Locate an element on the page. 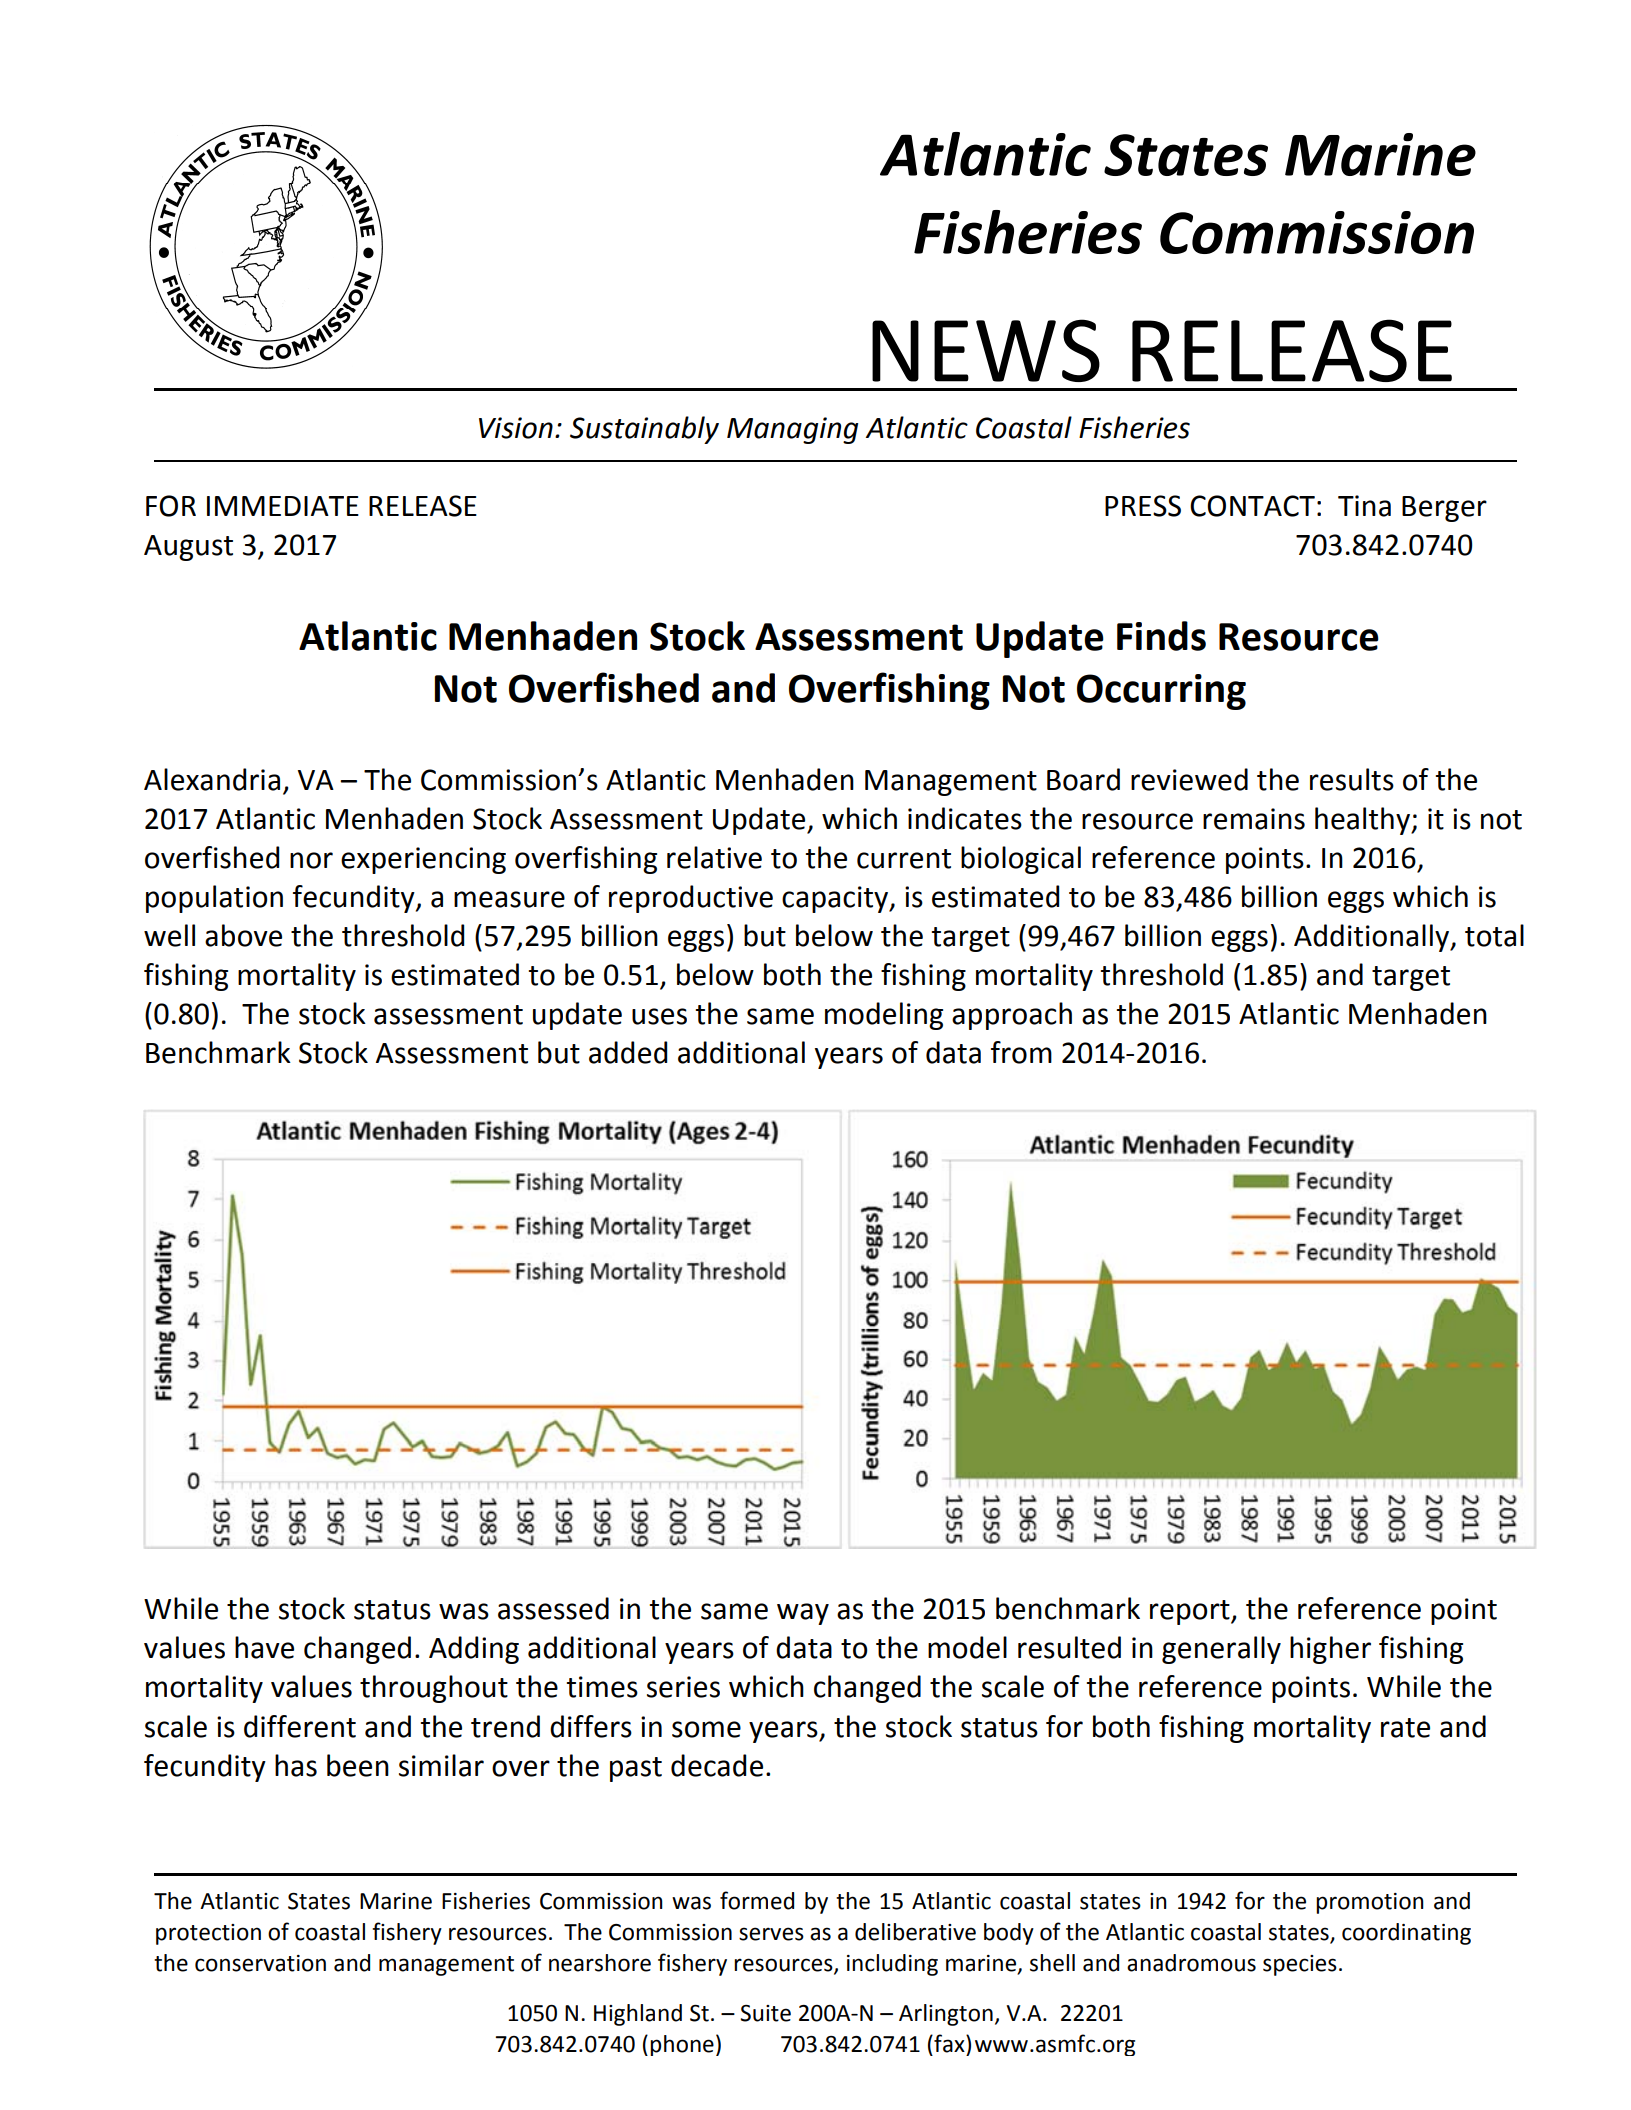 The height and width of the page is (2110, 1631). Managing is located at coordinates (792, 430).
